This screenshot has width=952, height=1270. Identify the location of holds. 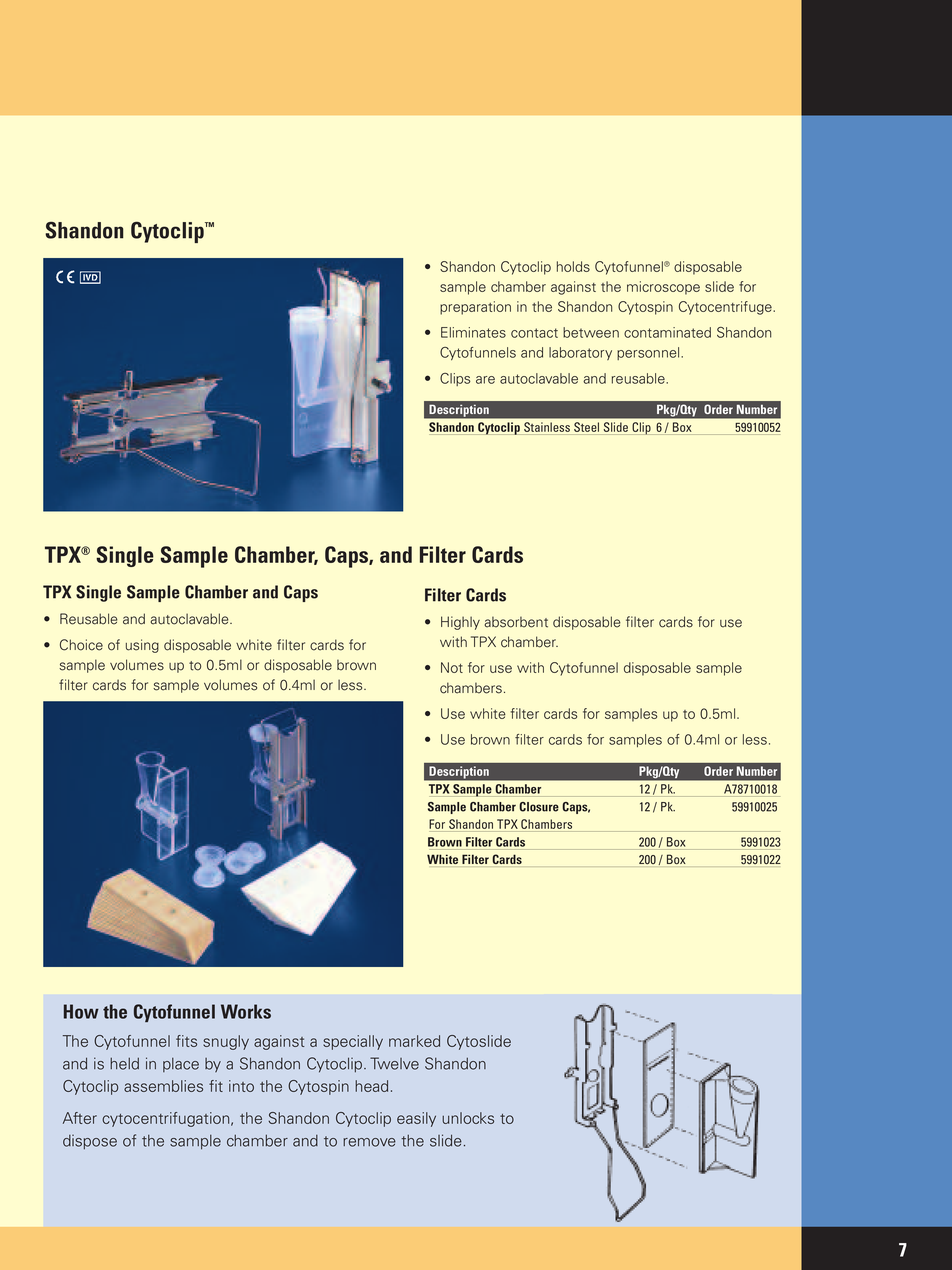
(573, 266).
